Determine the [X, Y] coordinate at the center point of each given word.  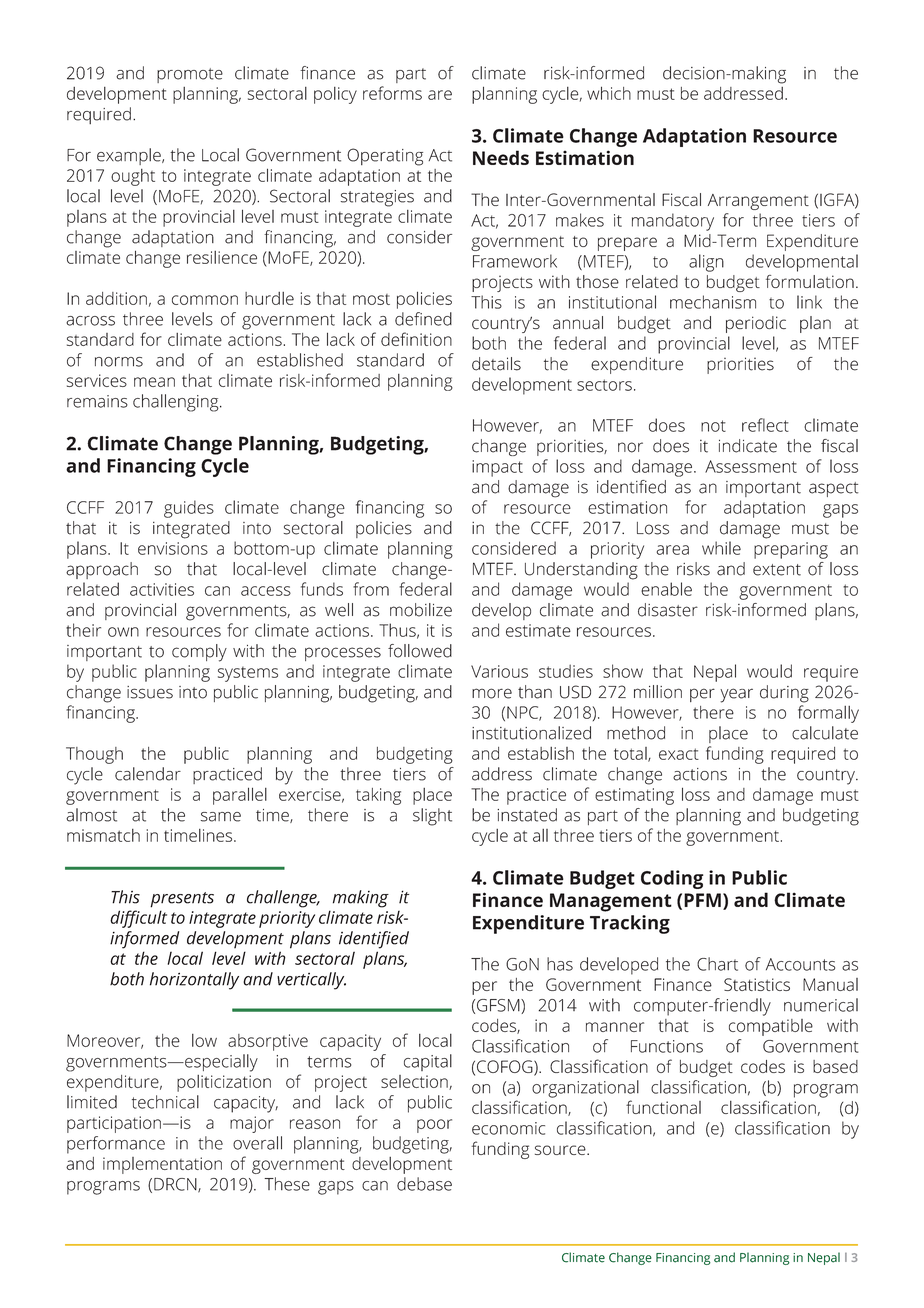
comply [199, 653]
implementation [162, 1165]
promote [190, 75]
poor [434, 1126]
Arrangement [758, 202]
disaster [668, 610]
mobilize [421, 610]
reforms [392, 93]
